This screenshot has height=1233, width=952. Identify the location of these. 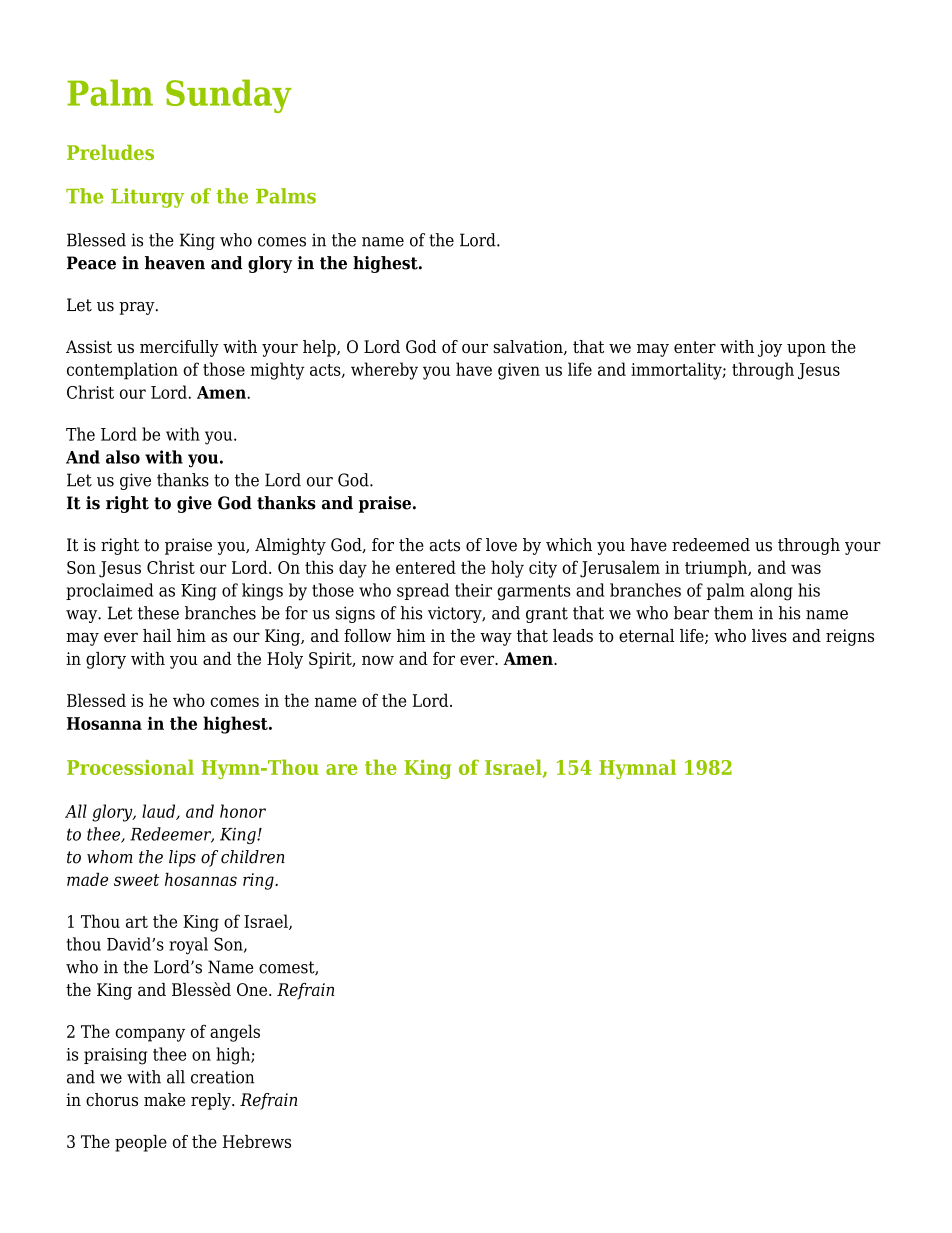
(158, 613).
